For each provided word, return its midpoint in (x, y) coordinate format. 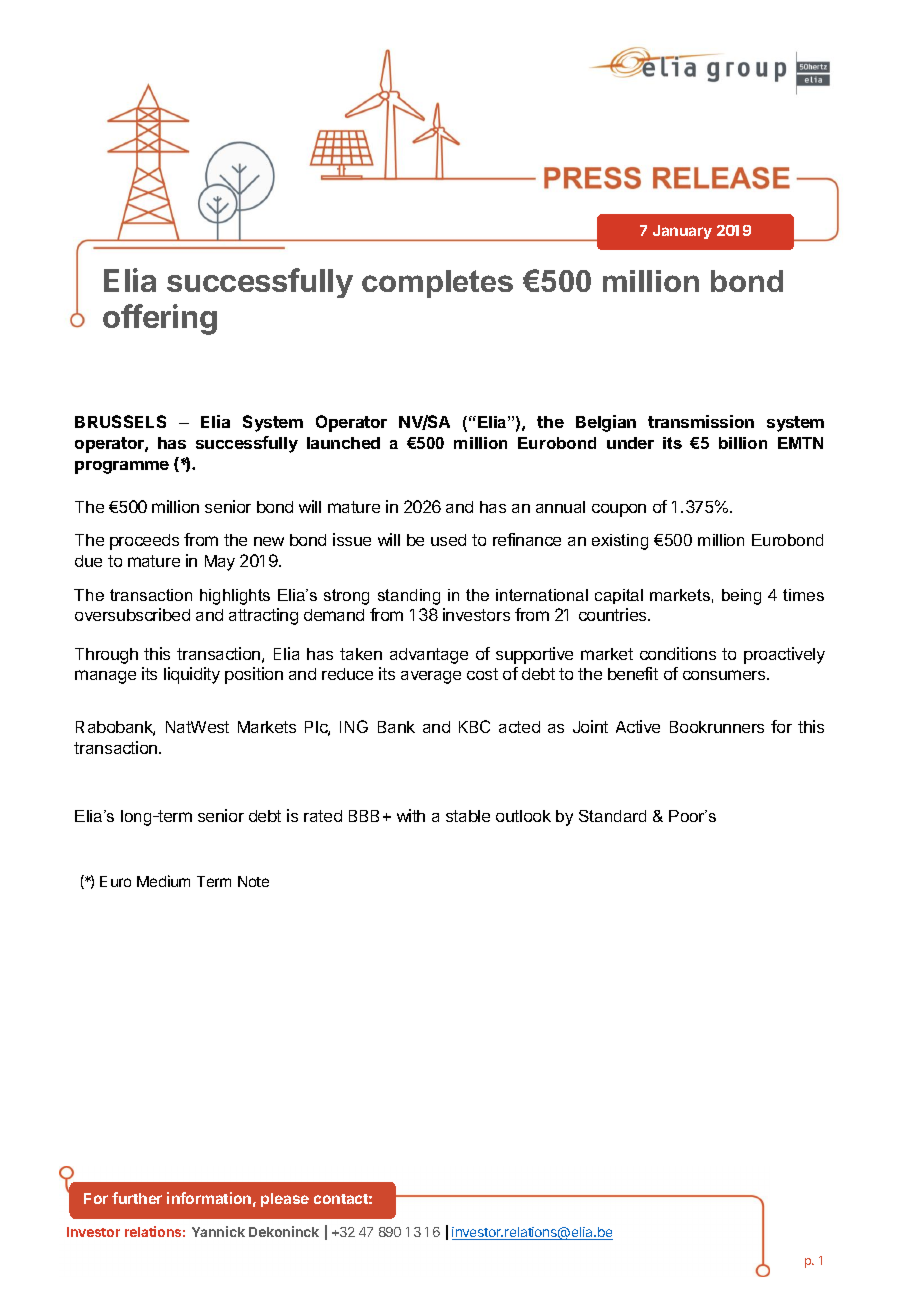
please (285, 1200)
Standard (612, 816)
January (682, 232)
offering (160, 319)
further (137, 1198)
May (220, 563)
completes (437, 284)
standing (409, 597)
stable (468, 816)
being (741, 597)
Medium (163, 881)
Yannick (218, 1231)
